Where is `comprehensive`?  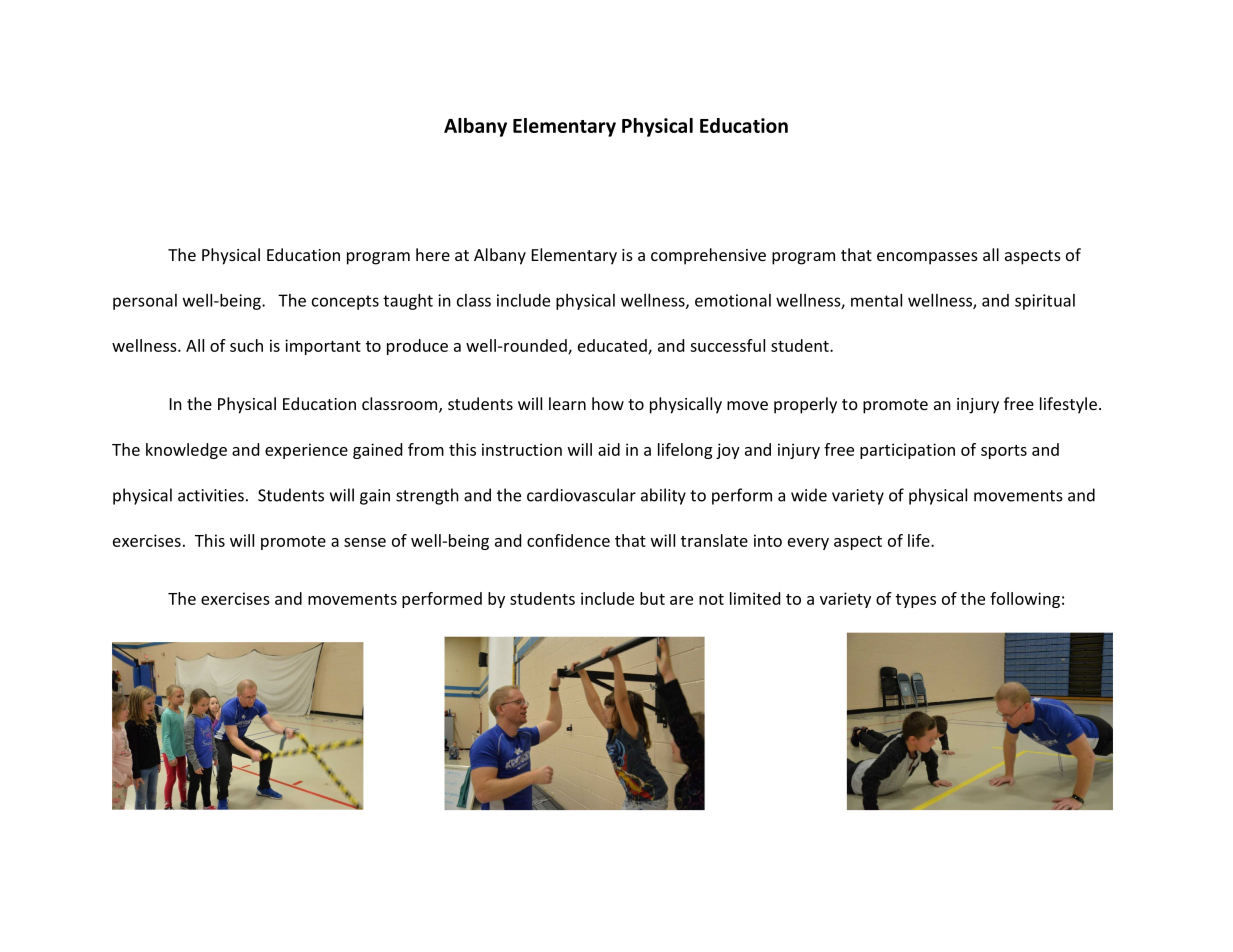 comprehensive is located at coordinates (708, 256).
